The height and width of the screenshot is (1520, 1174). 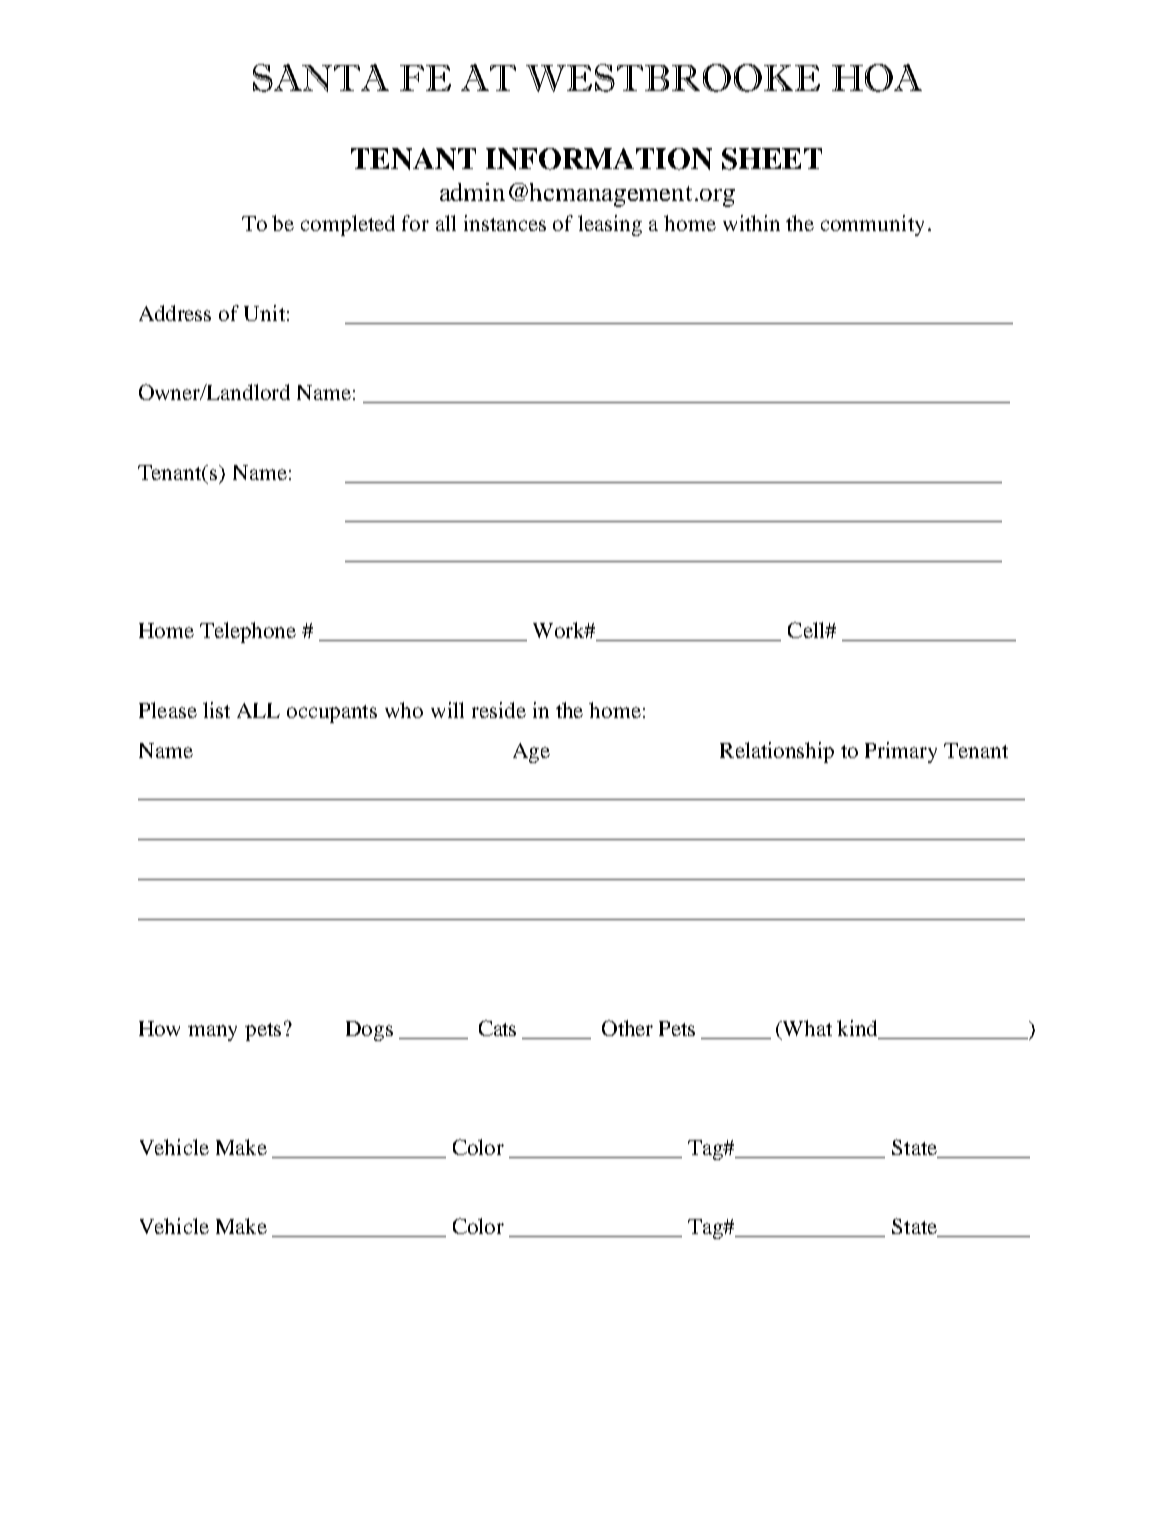 I want to click on instances, so click(x=505, y=223).
